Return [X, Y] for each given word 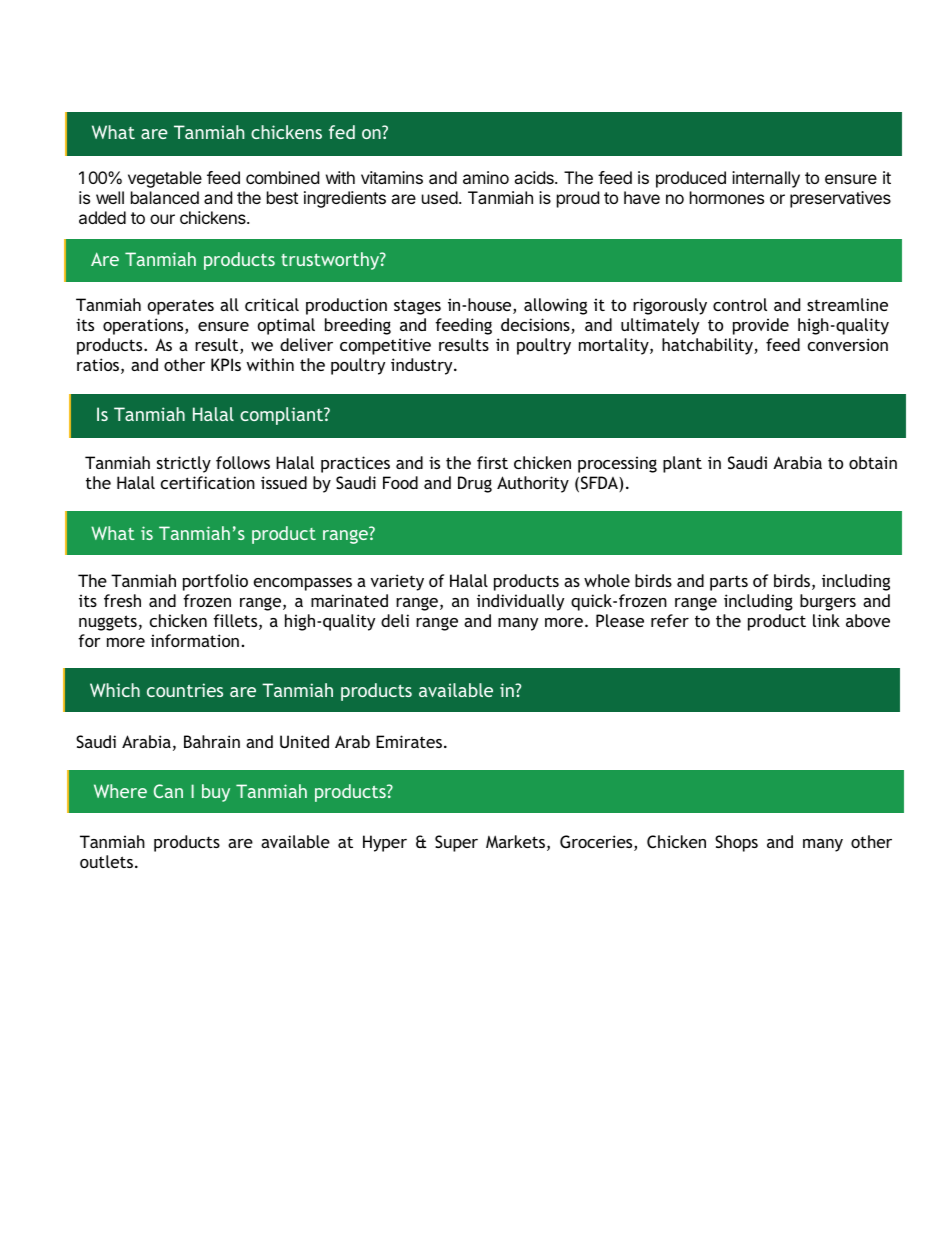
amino [486, 177]
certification [208, 482]
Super [456, 843]
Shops [736, 843]
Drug [475, 484]
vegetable [165, 179]
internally [766, 179]
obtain [873, 462]
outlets [106, 861]
